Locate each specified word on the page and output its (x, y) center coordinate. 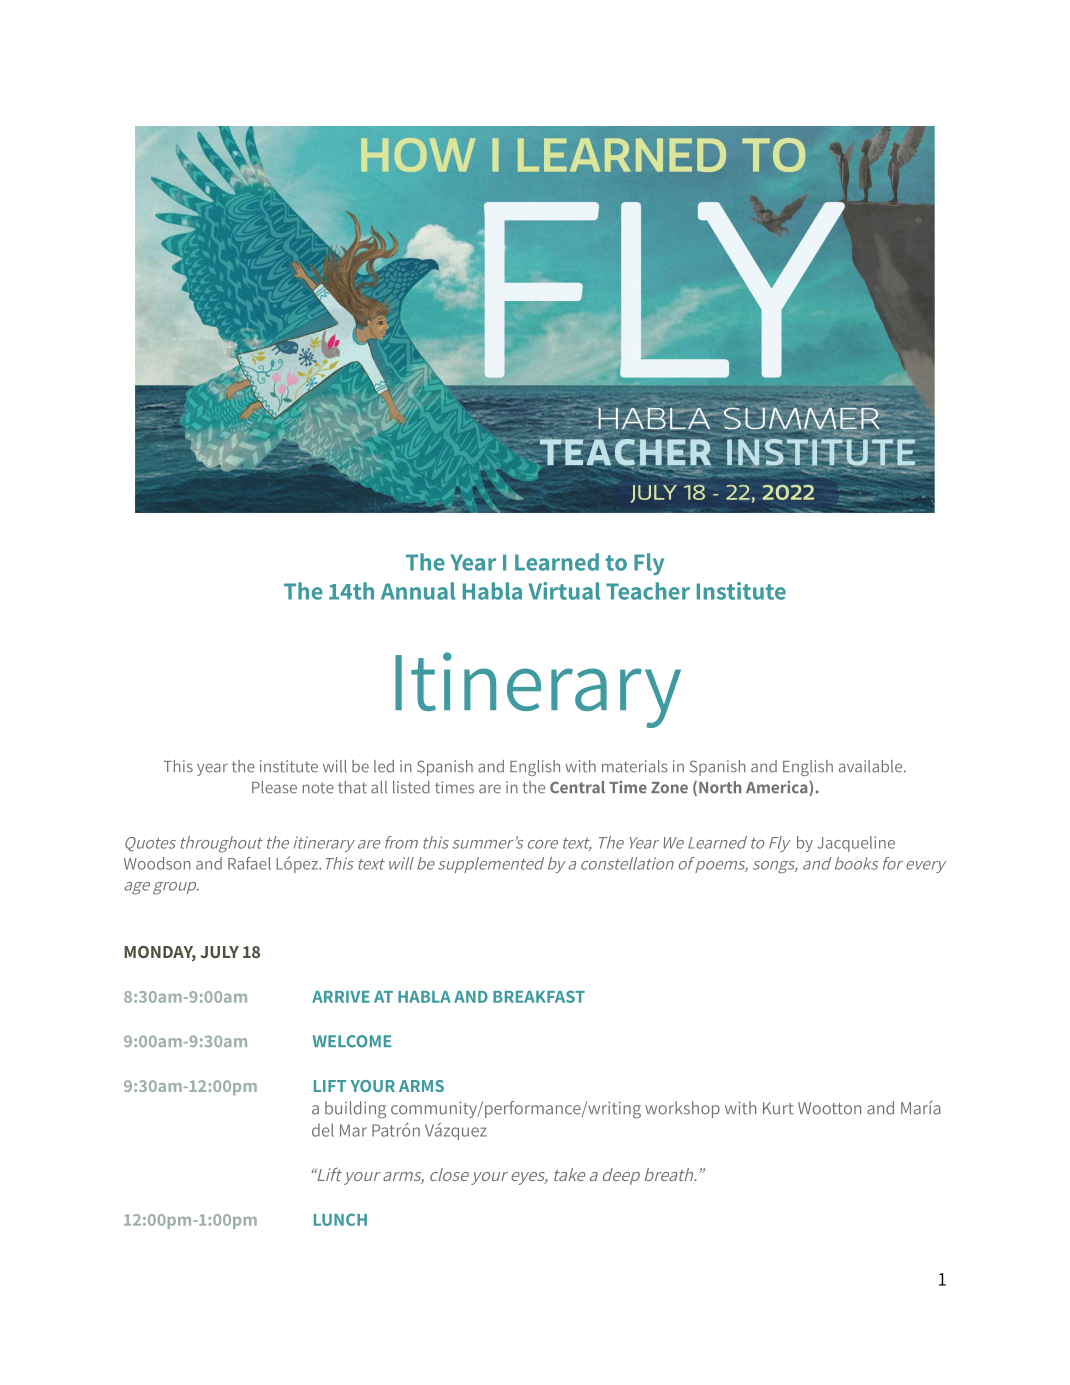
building (355, 1110)
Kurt (778, 1108)
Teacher (648, 591)
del (323, 1130)
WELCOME (352, 1041)
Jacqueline (856, 844)
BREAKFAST (539, 996)
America (778, 788)
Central (577, 787)
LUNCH (340, 1219)
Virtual (564, 591)
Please (274, 787)
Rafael (249, 863)
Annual (418, 591)
